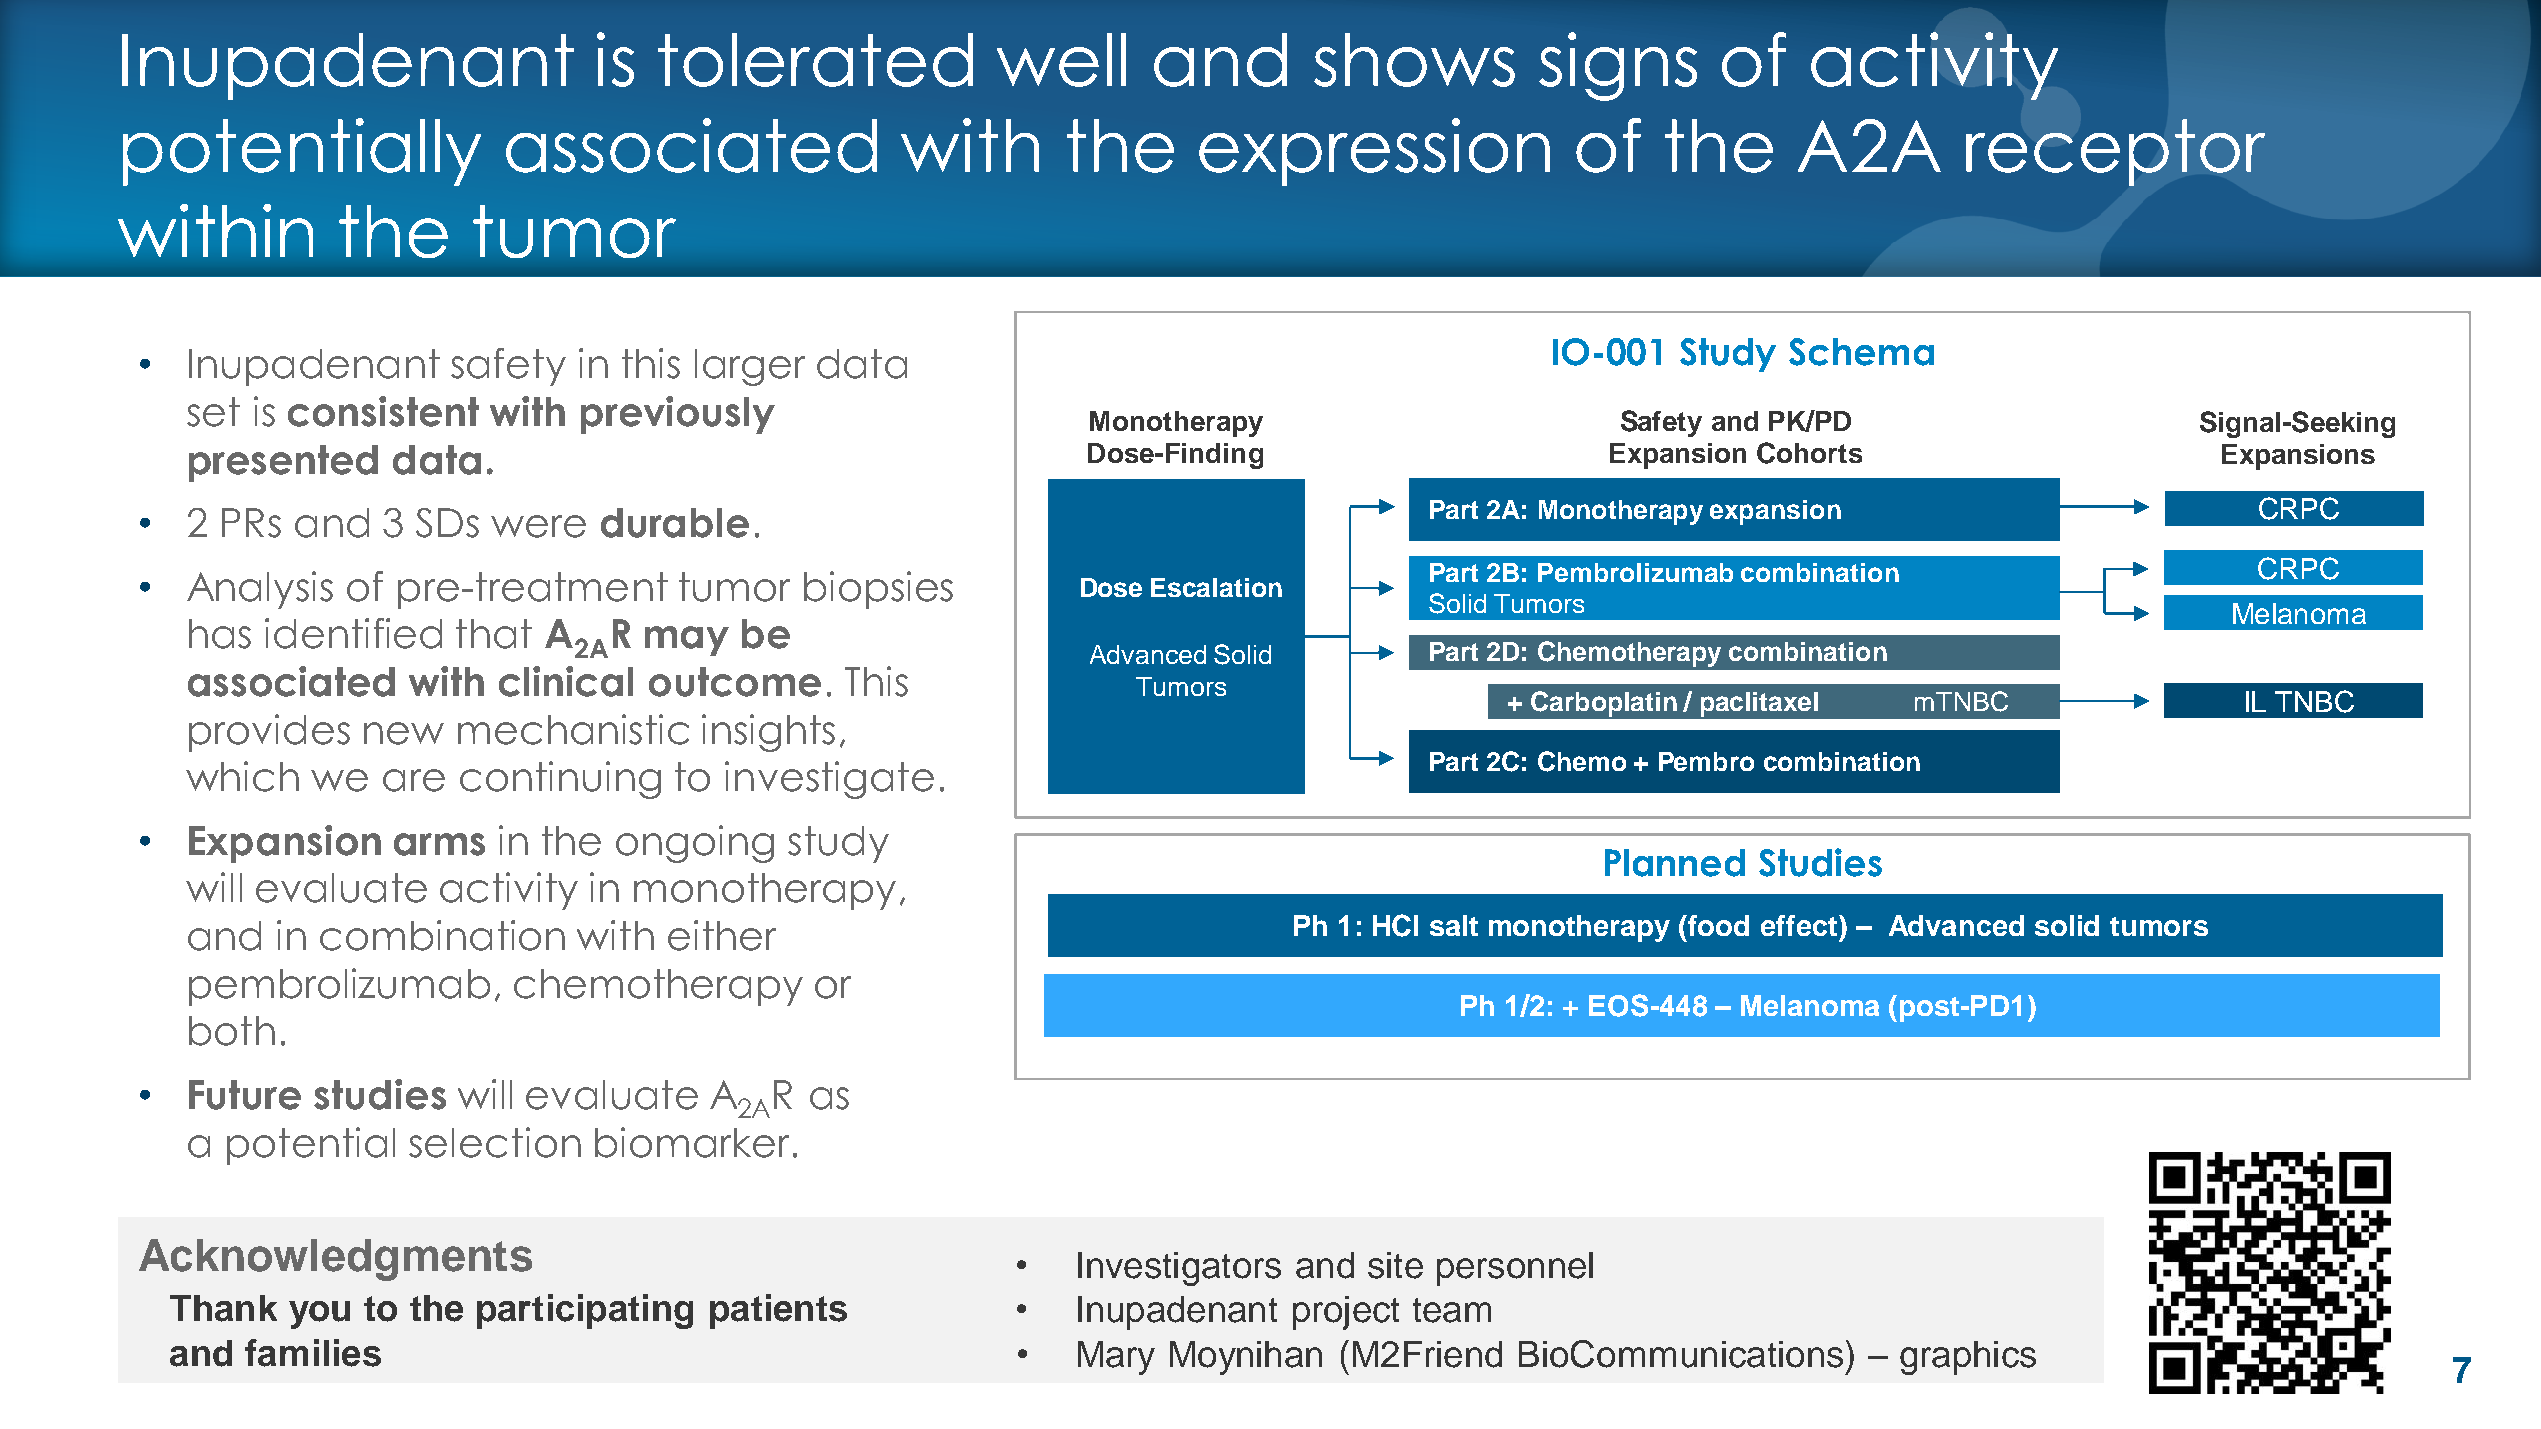 This image has height=1429, width=2541. I want to click on Escalation, so click(1216, 587).
